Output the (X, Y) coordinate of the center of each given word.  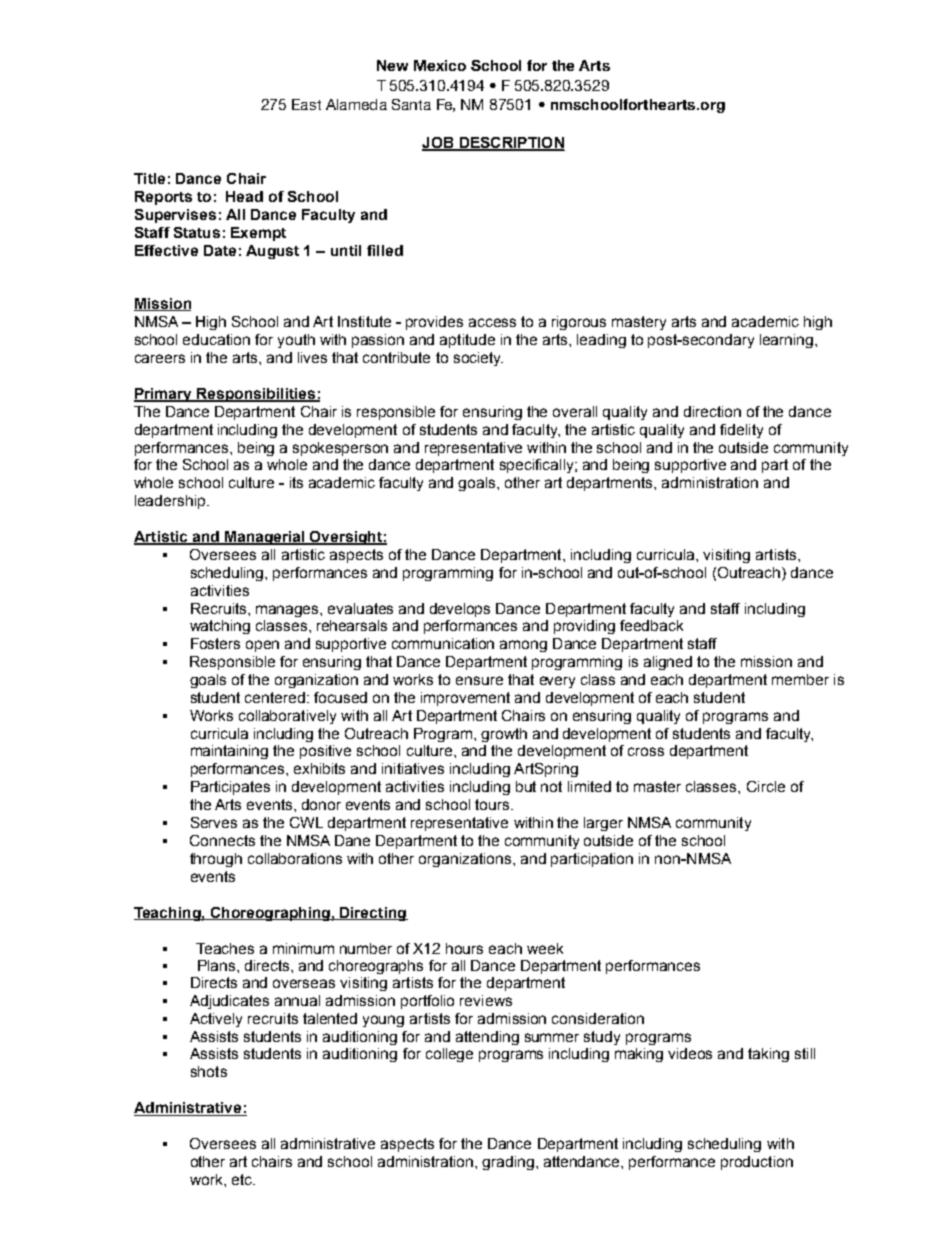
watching (220, 627)
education (216, 339)
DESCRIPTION (511, 144)
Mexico (440, 65)
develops (460, 610)
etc (243, 1179)
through (216, 860)
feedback (651, 625)
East (306, 104)
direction (712, 411)
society (478, 359)
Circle (766, 786)
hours (464, 948)
